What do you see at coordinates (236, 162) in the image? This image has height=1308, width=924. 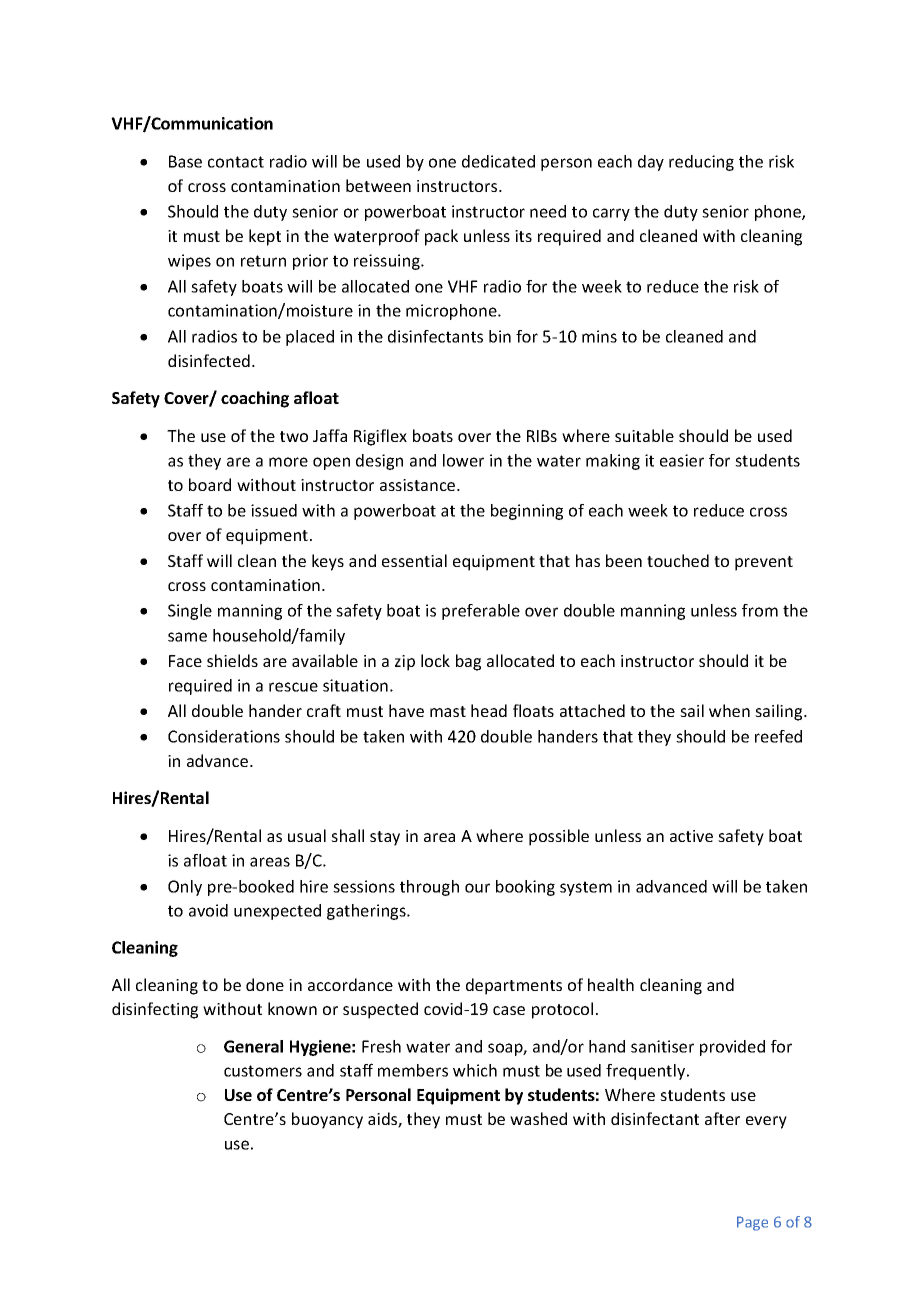 I see `contact` at bounding box center [236, 162].
